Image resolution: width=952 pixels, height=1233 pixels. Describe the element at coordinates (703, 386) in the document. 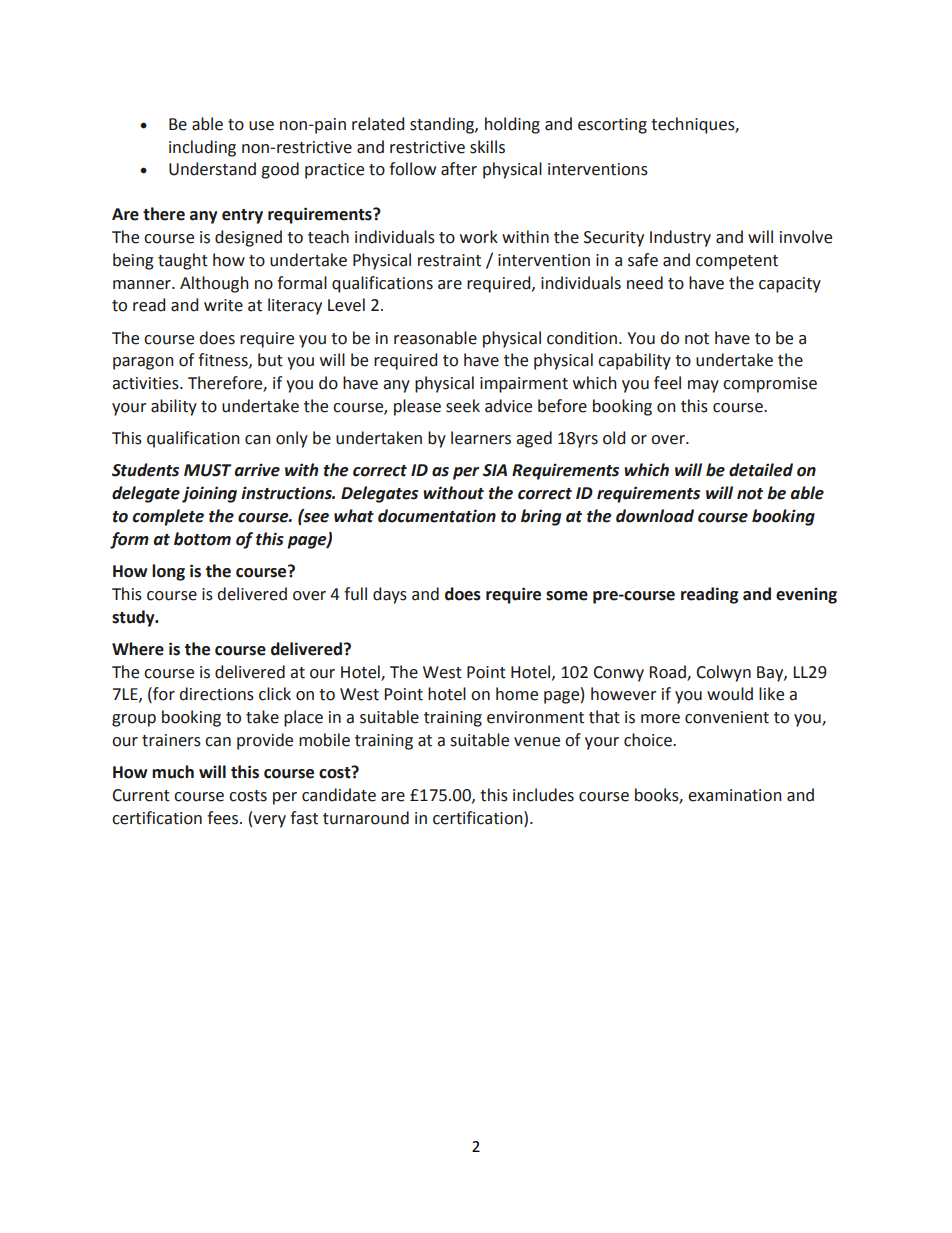

I see `may` at that location.
